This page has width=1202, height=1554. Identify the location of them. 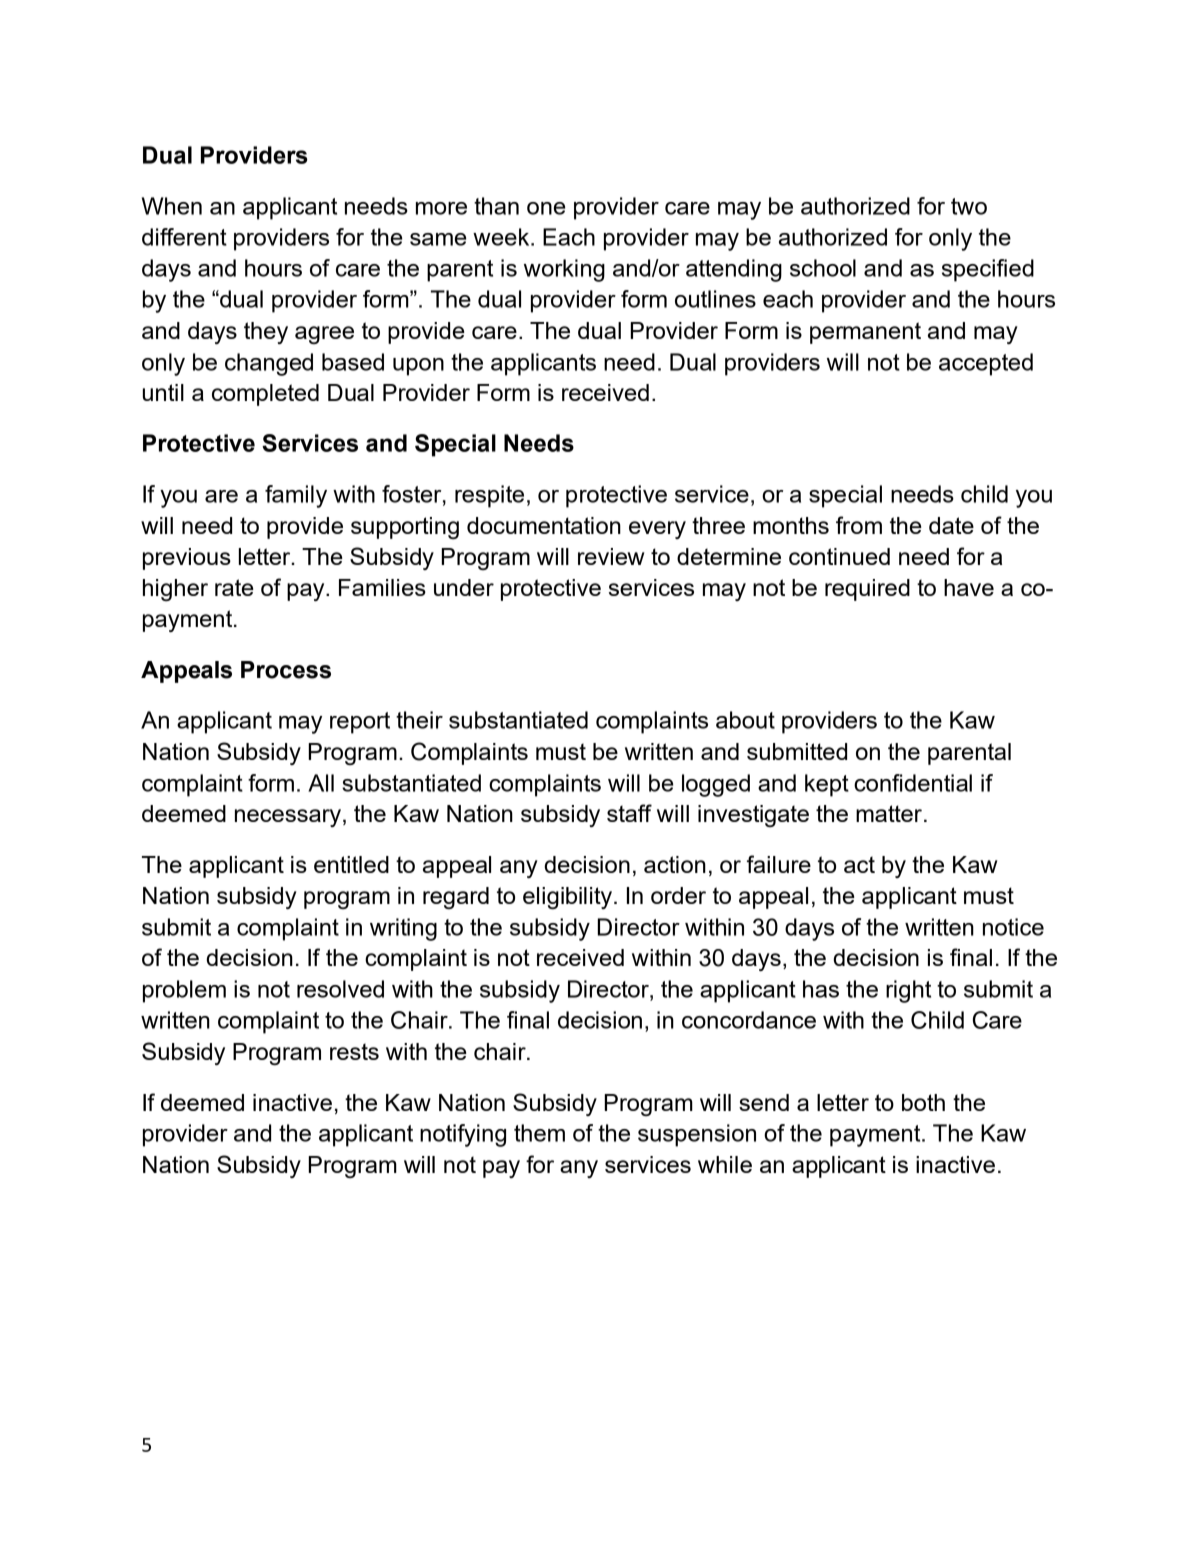
(539, 1133).
